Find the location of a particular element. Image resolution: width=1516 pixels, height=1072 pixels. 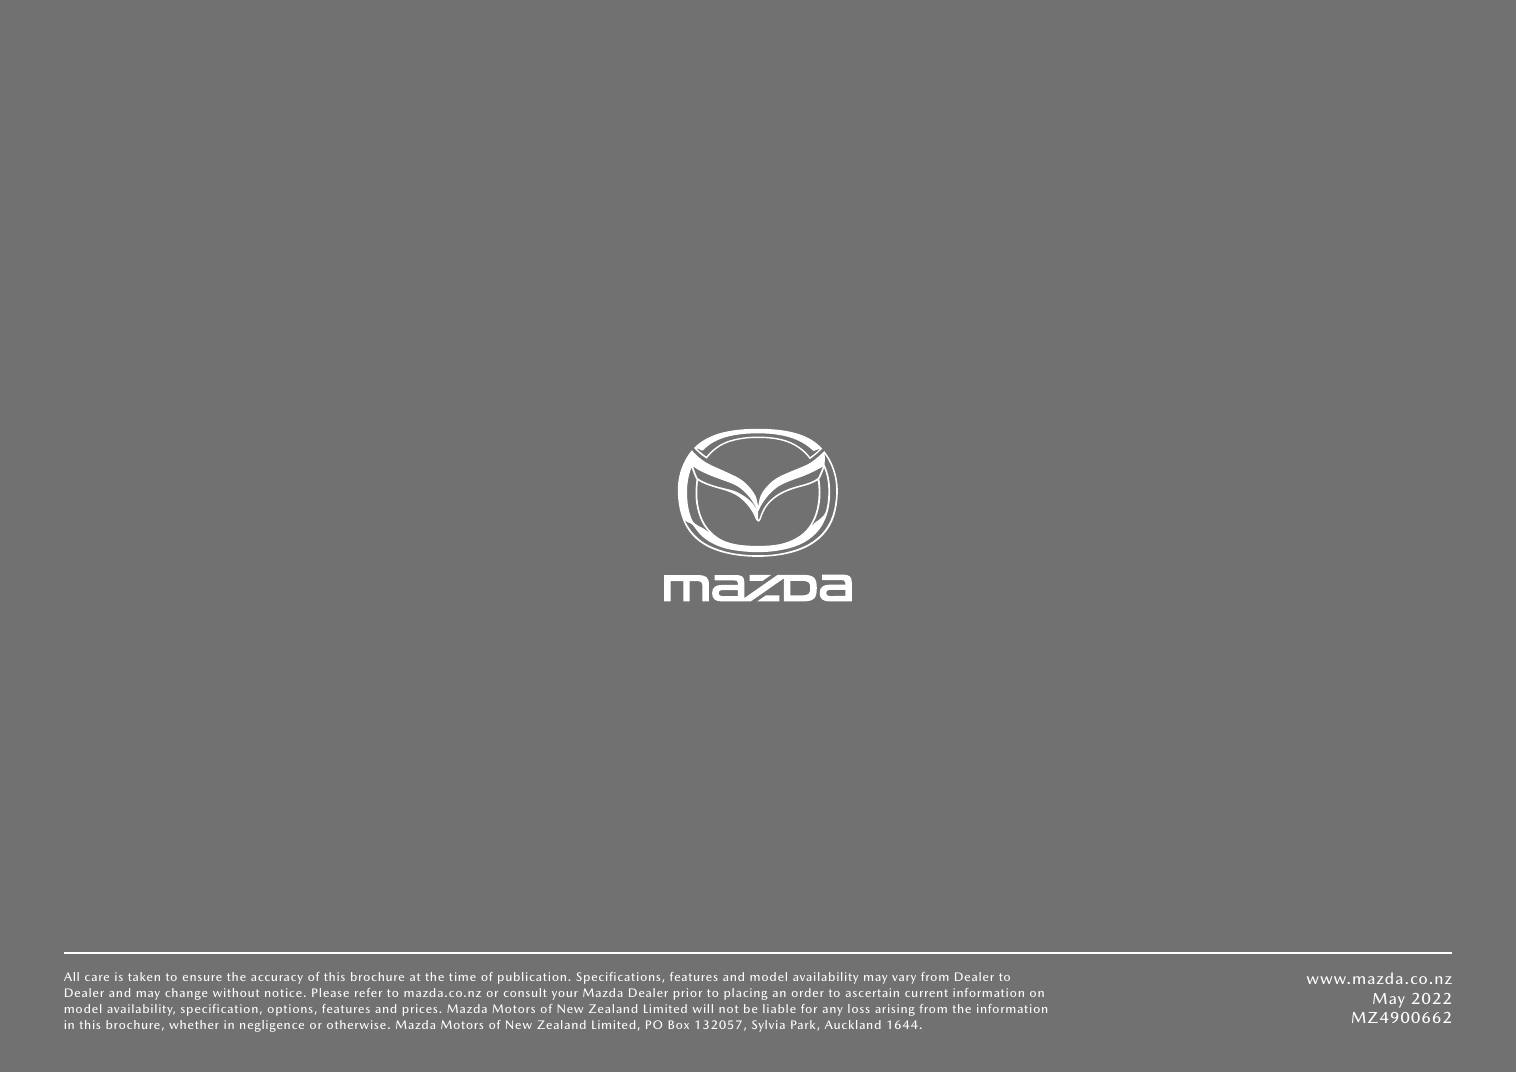

publication is located at coordinates (532, 978).
